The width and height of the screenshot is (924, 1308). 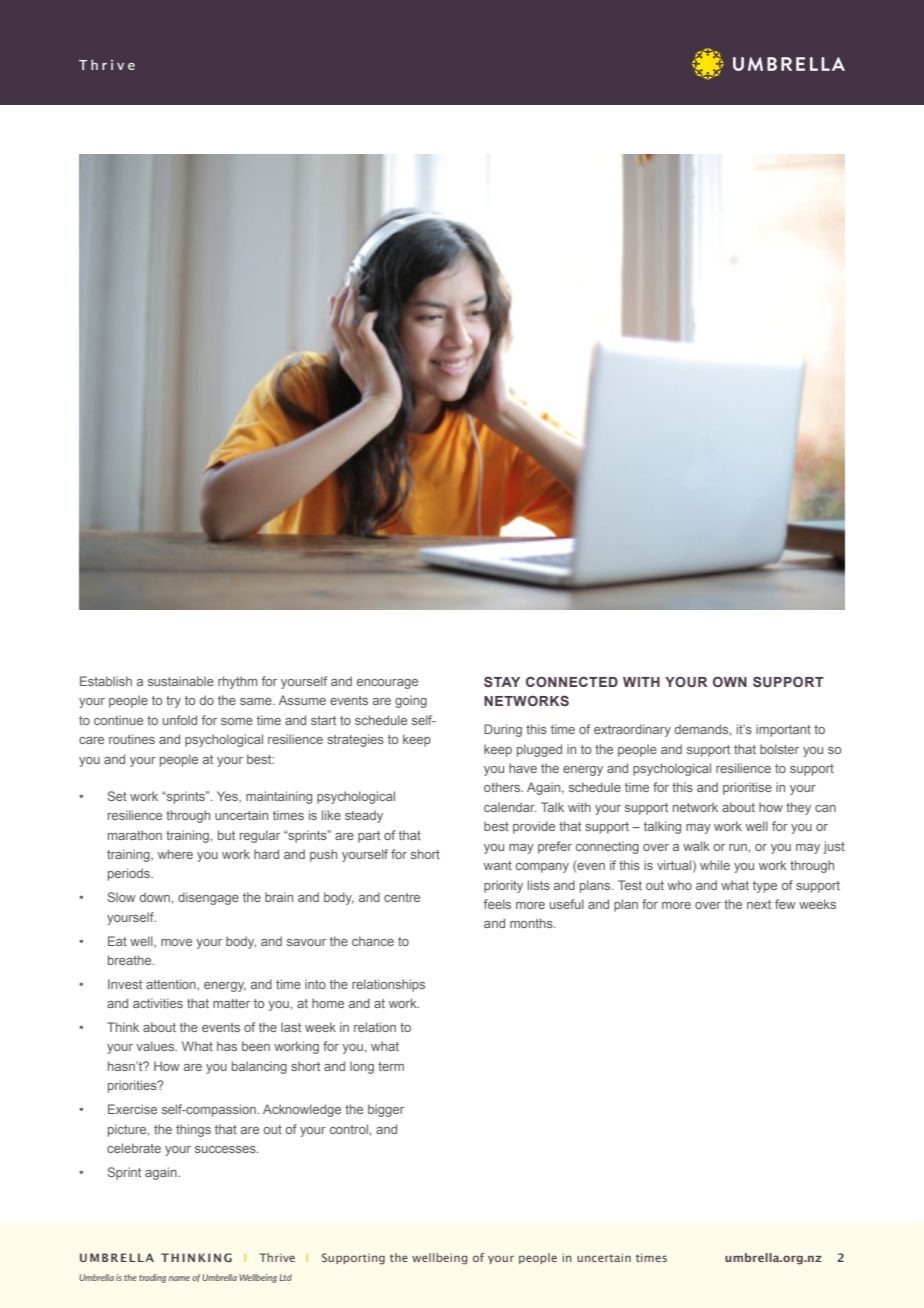 What do you see at coordinates (173, 702) in the screenshot?
I see `try` at bounding box center [173, 702].
